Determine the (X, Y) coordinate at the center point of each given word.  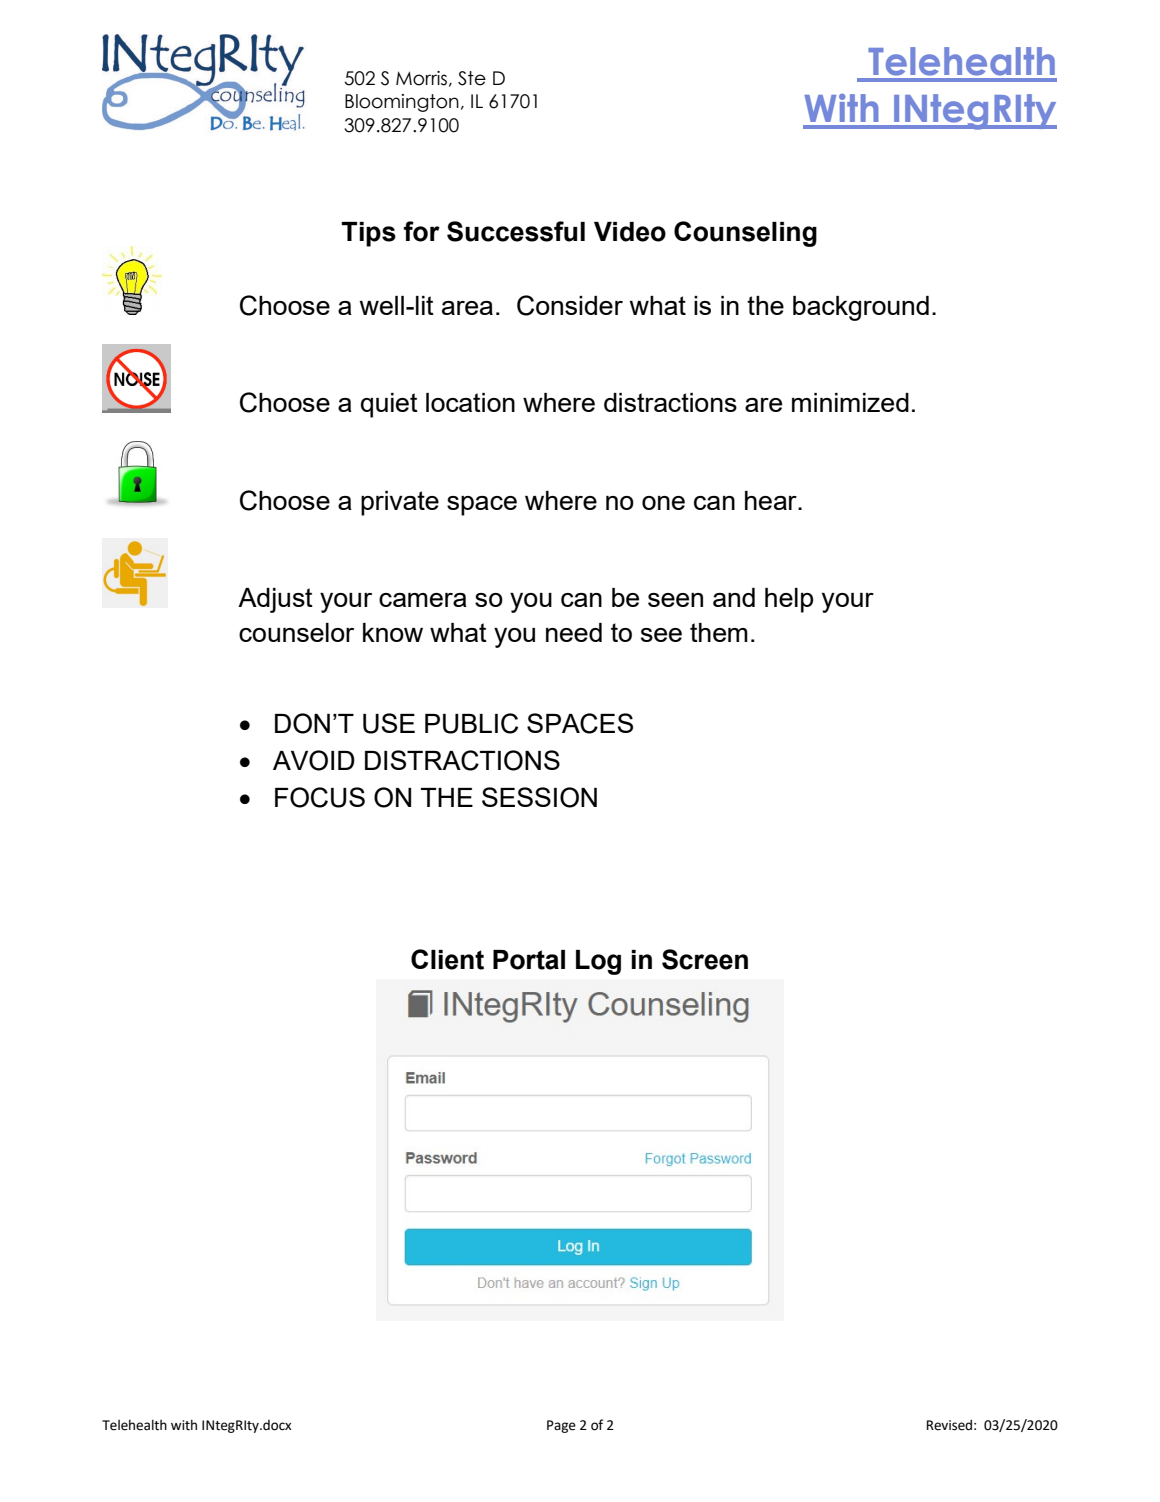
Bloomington (402, 103)
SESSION (539, 797)
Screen (705, 959)
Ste (472, 78)
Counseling (745, 234)
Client (447, 959)
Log (598, 962)
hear (772, 500)
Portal (529, 960)
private (400, 503)
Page (561, 1426)
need (574, 632)
